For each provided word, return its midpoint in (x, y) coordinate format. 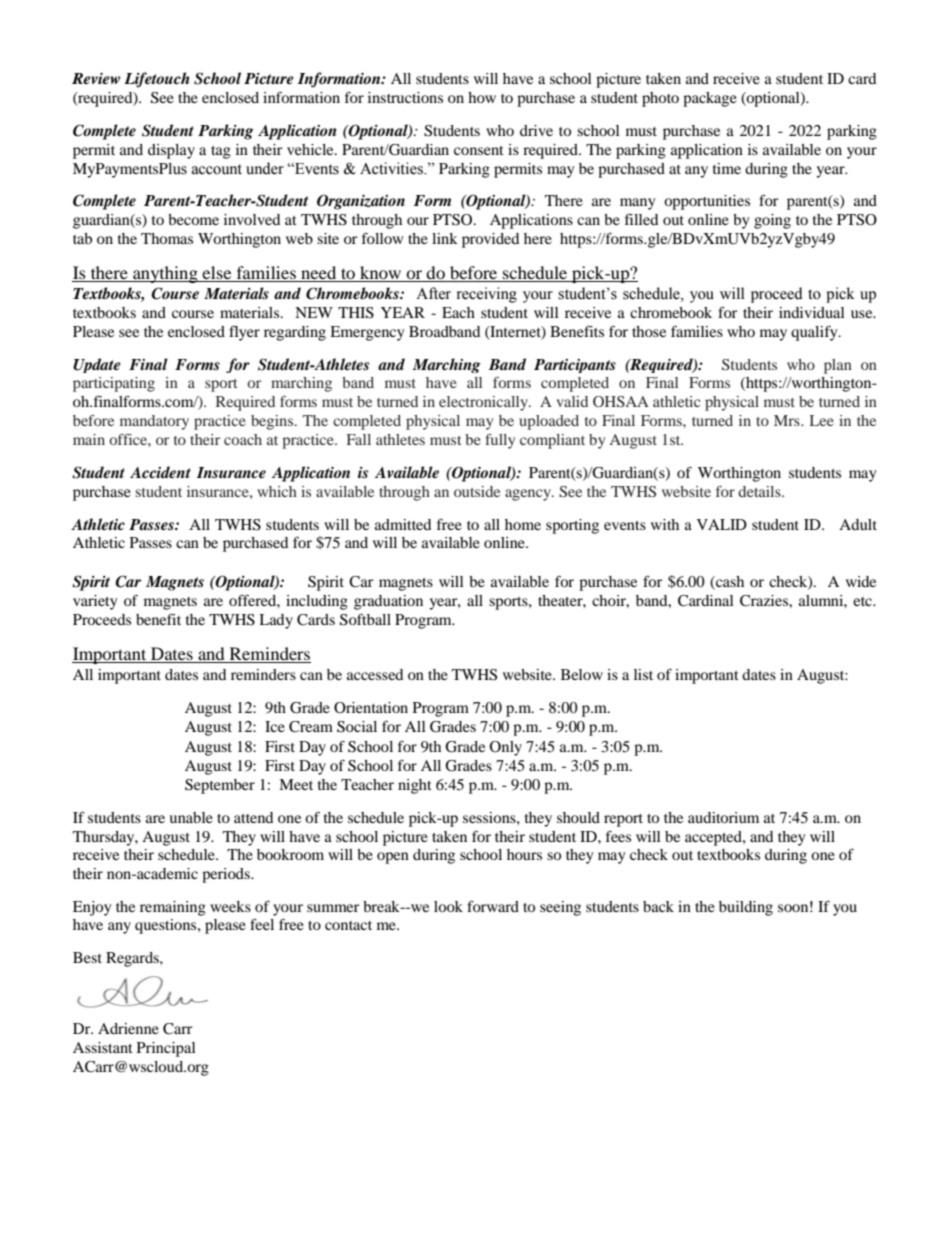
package (710, 99)
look (448, 906)
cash (729, 583)
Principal (166, 1049)
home (523, 524)
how (482, 97)
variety (95, 602)
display (171, 151)
